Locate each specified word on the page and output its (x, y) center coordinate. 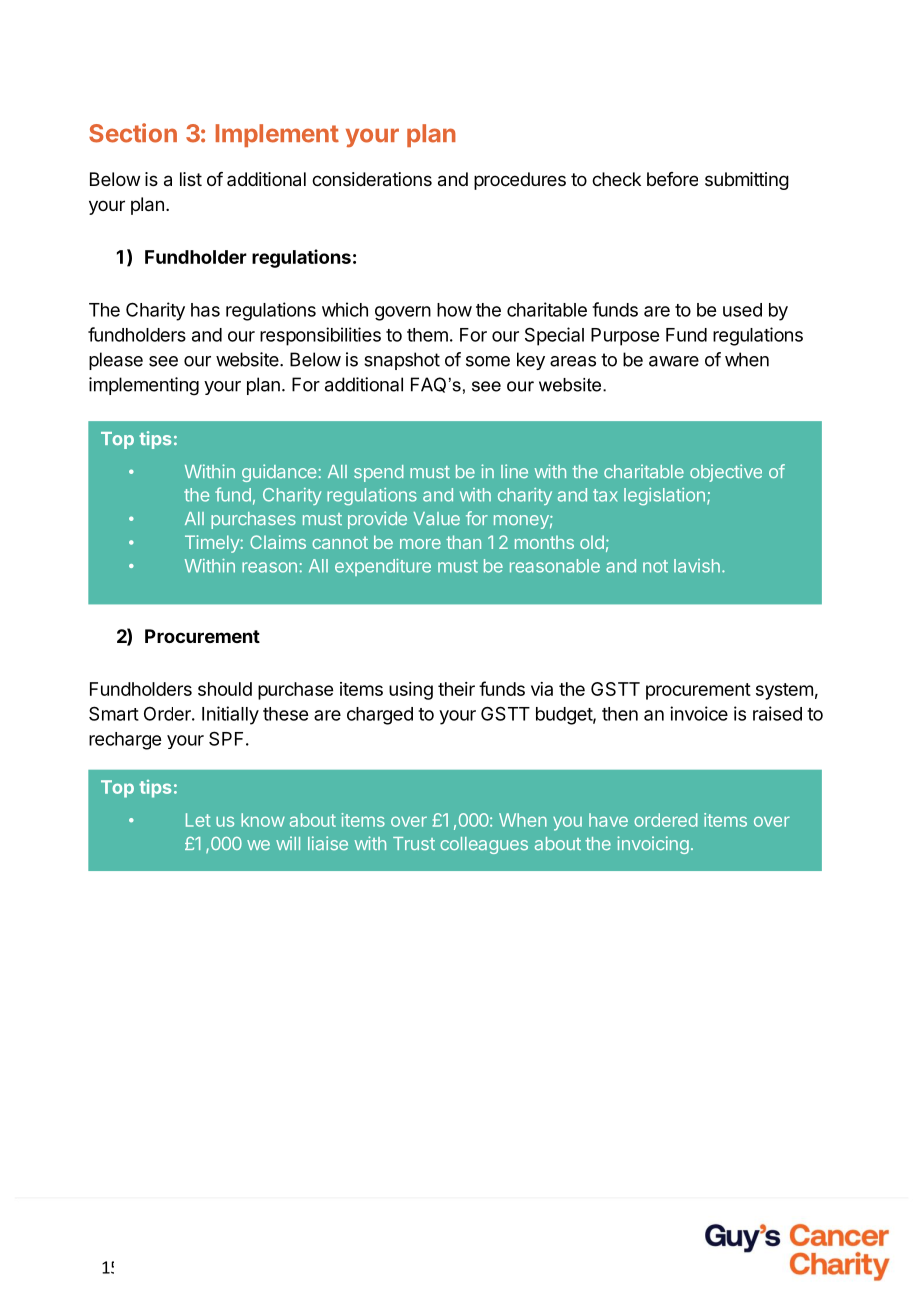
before (672, 179)
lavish (697, 566)
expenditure (383, 567)
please (116, 361)
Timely (212, 544)
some (488, 361)
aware (674, 361)
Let (198, 820)
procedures (520, 181)
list (191, 179)
